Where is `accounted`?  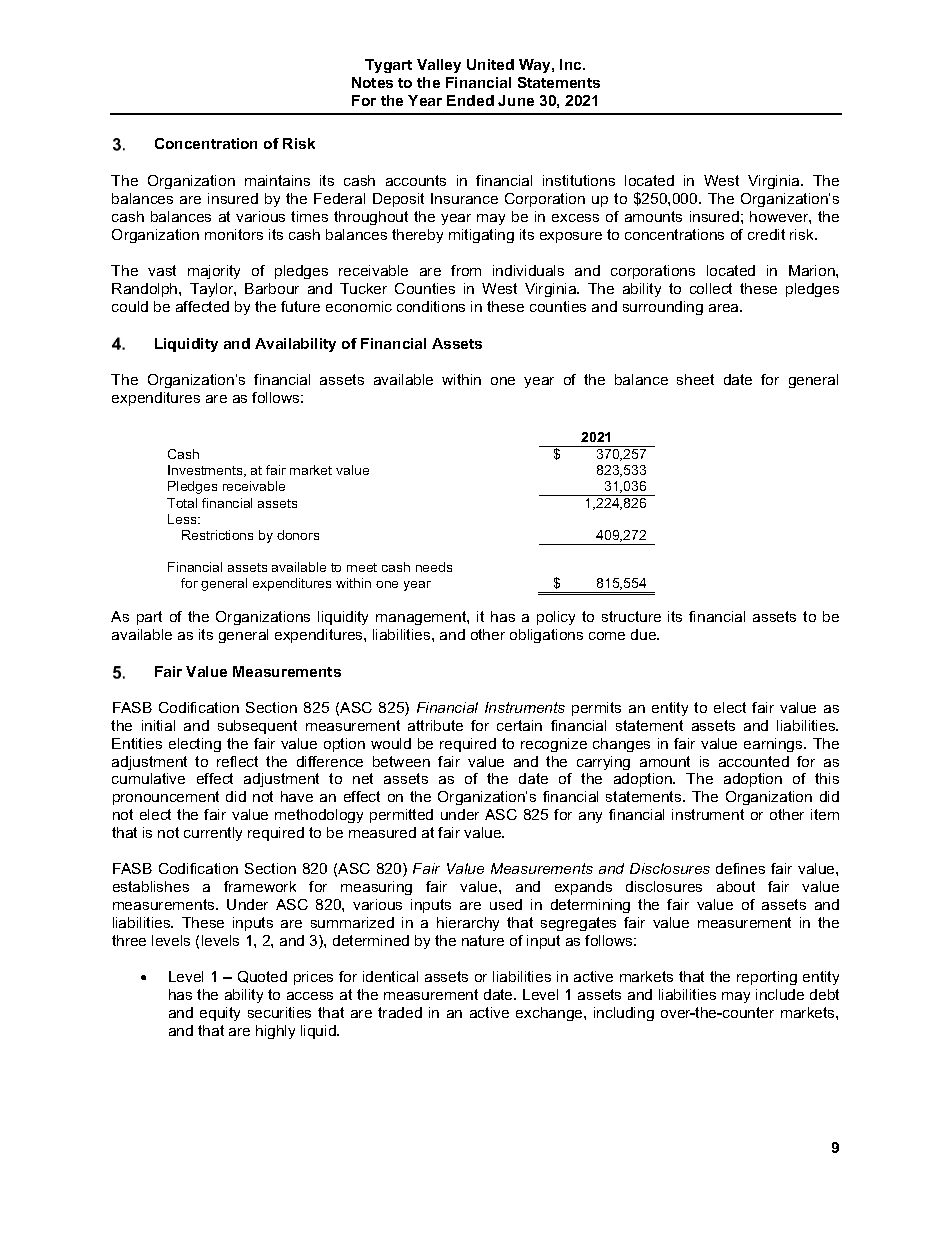
accounted is located at coordinates (754, 761).
